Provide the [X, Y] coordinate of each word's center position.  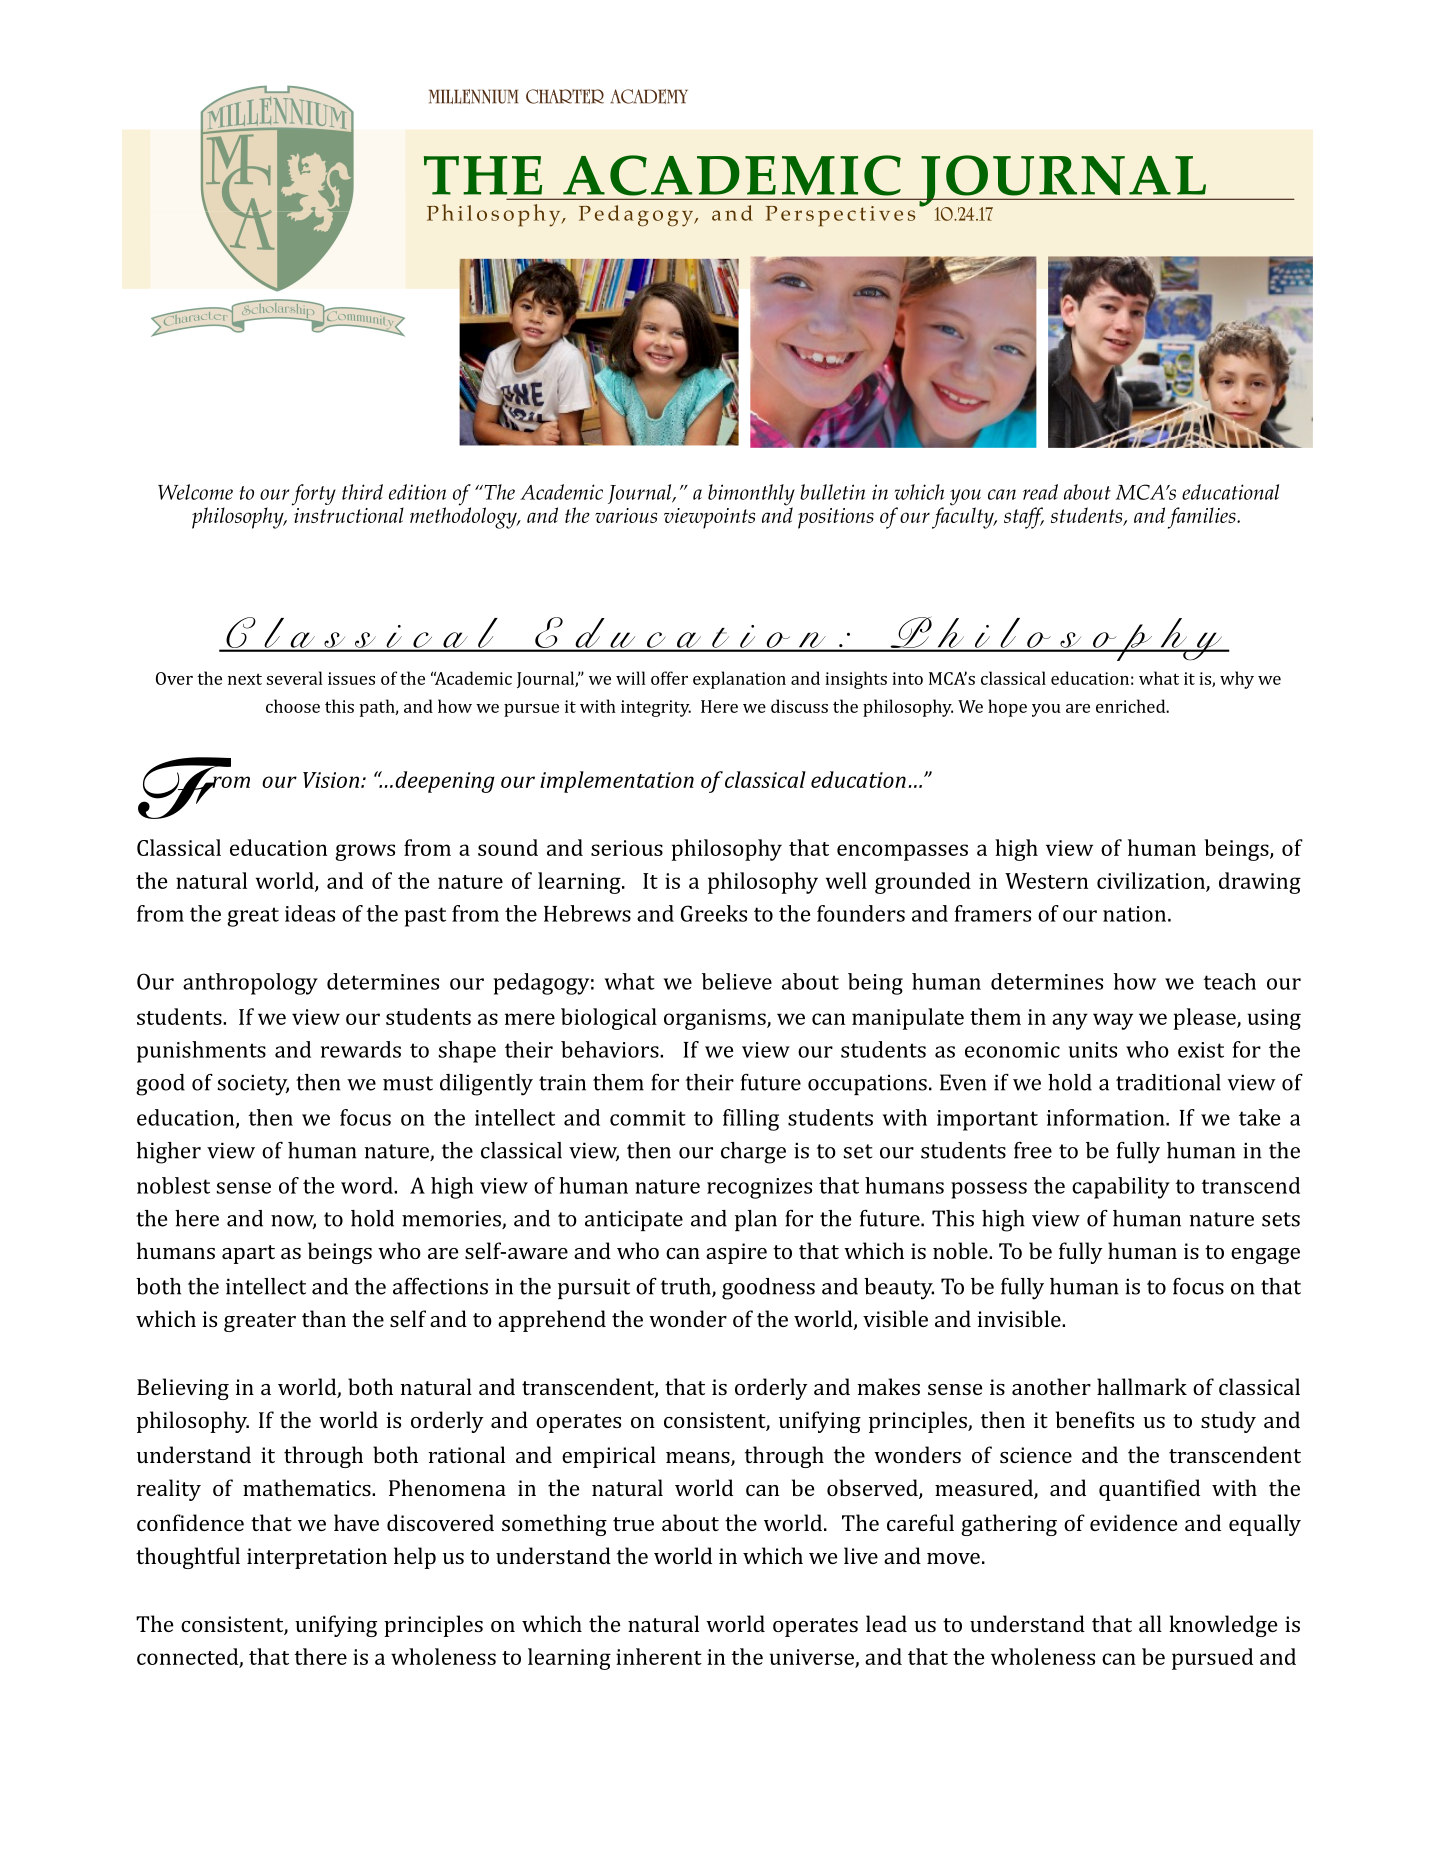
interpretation [317, 1558]
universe [812, 1657]
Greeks [714, 913]
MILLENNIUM [474, 96]
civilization [1152, 881]
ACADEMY [649, 96]
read [1040, 492]
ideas [310, 913]
